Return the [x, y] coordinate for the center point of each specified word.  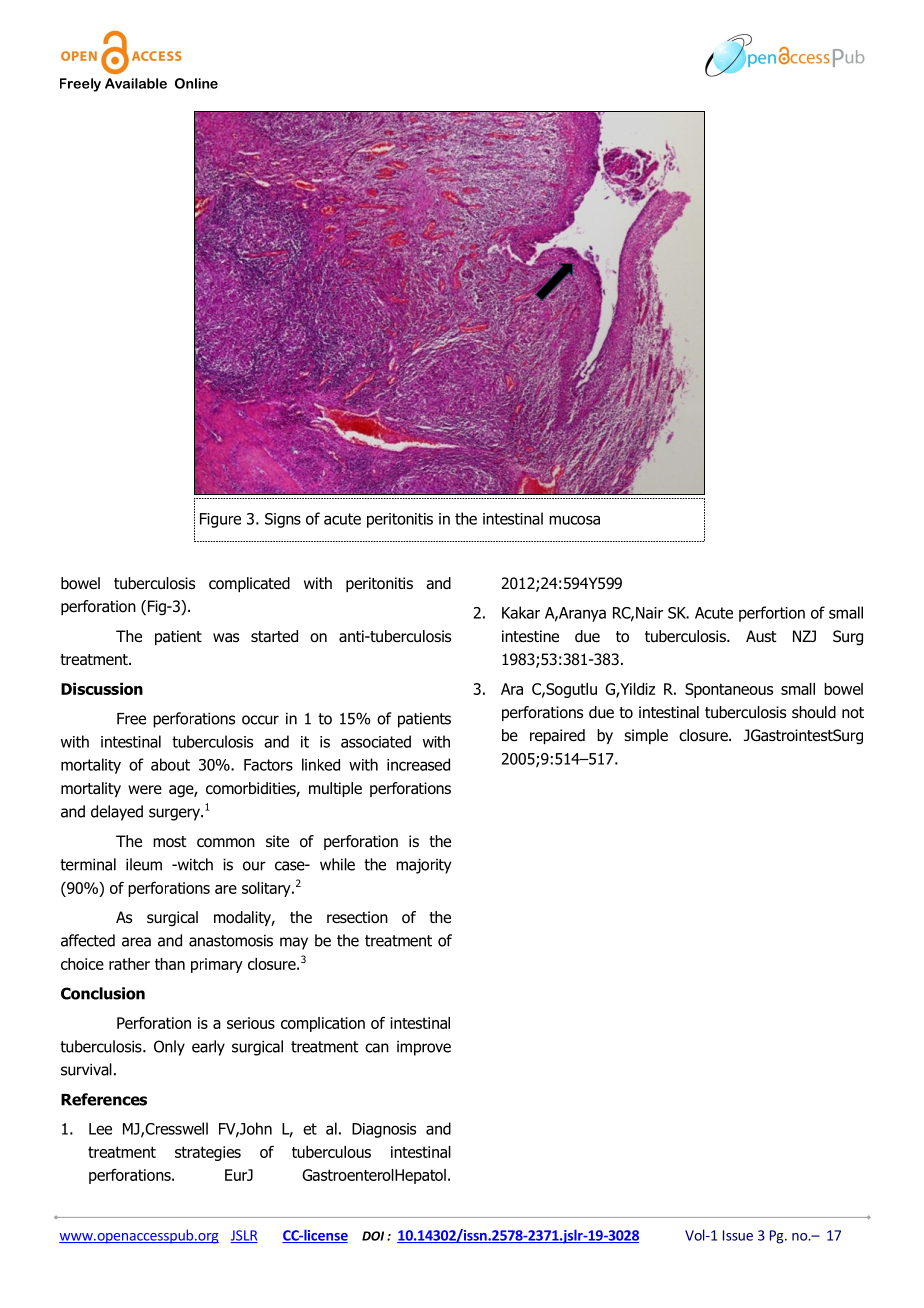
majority [423, 866]
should [814, 712]
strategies [208, 1153]
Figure [220, 520]
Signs [283, 520]
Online [196, 83]
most [170, 841]
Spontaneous [729, 690]
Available [136, 83]
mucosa [574, 520]
